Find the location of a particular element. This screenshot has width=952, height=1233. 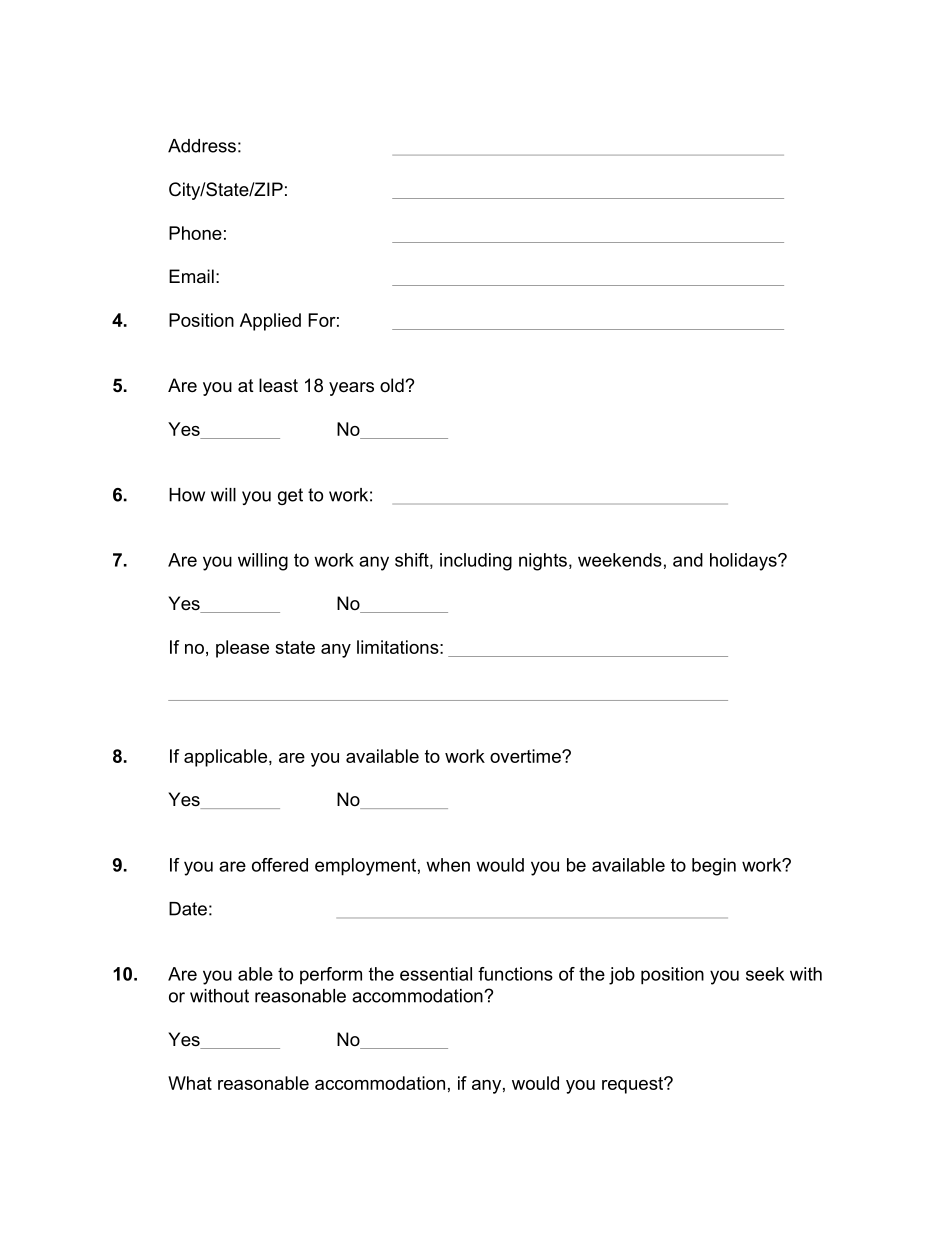

What is located at coordinates (190, 1083).
